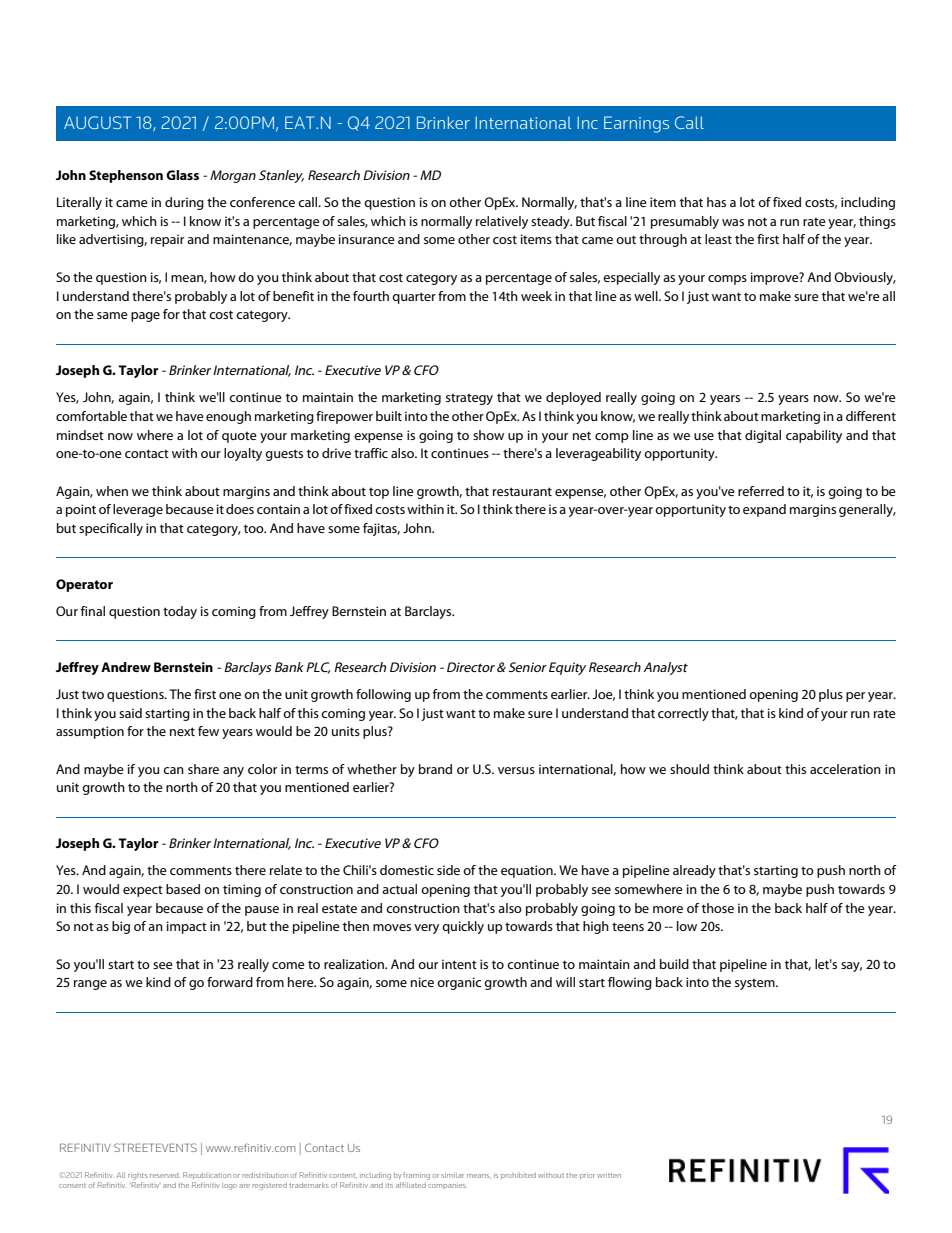  I want to click on similar, so click(452, 1175).
